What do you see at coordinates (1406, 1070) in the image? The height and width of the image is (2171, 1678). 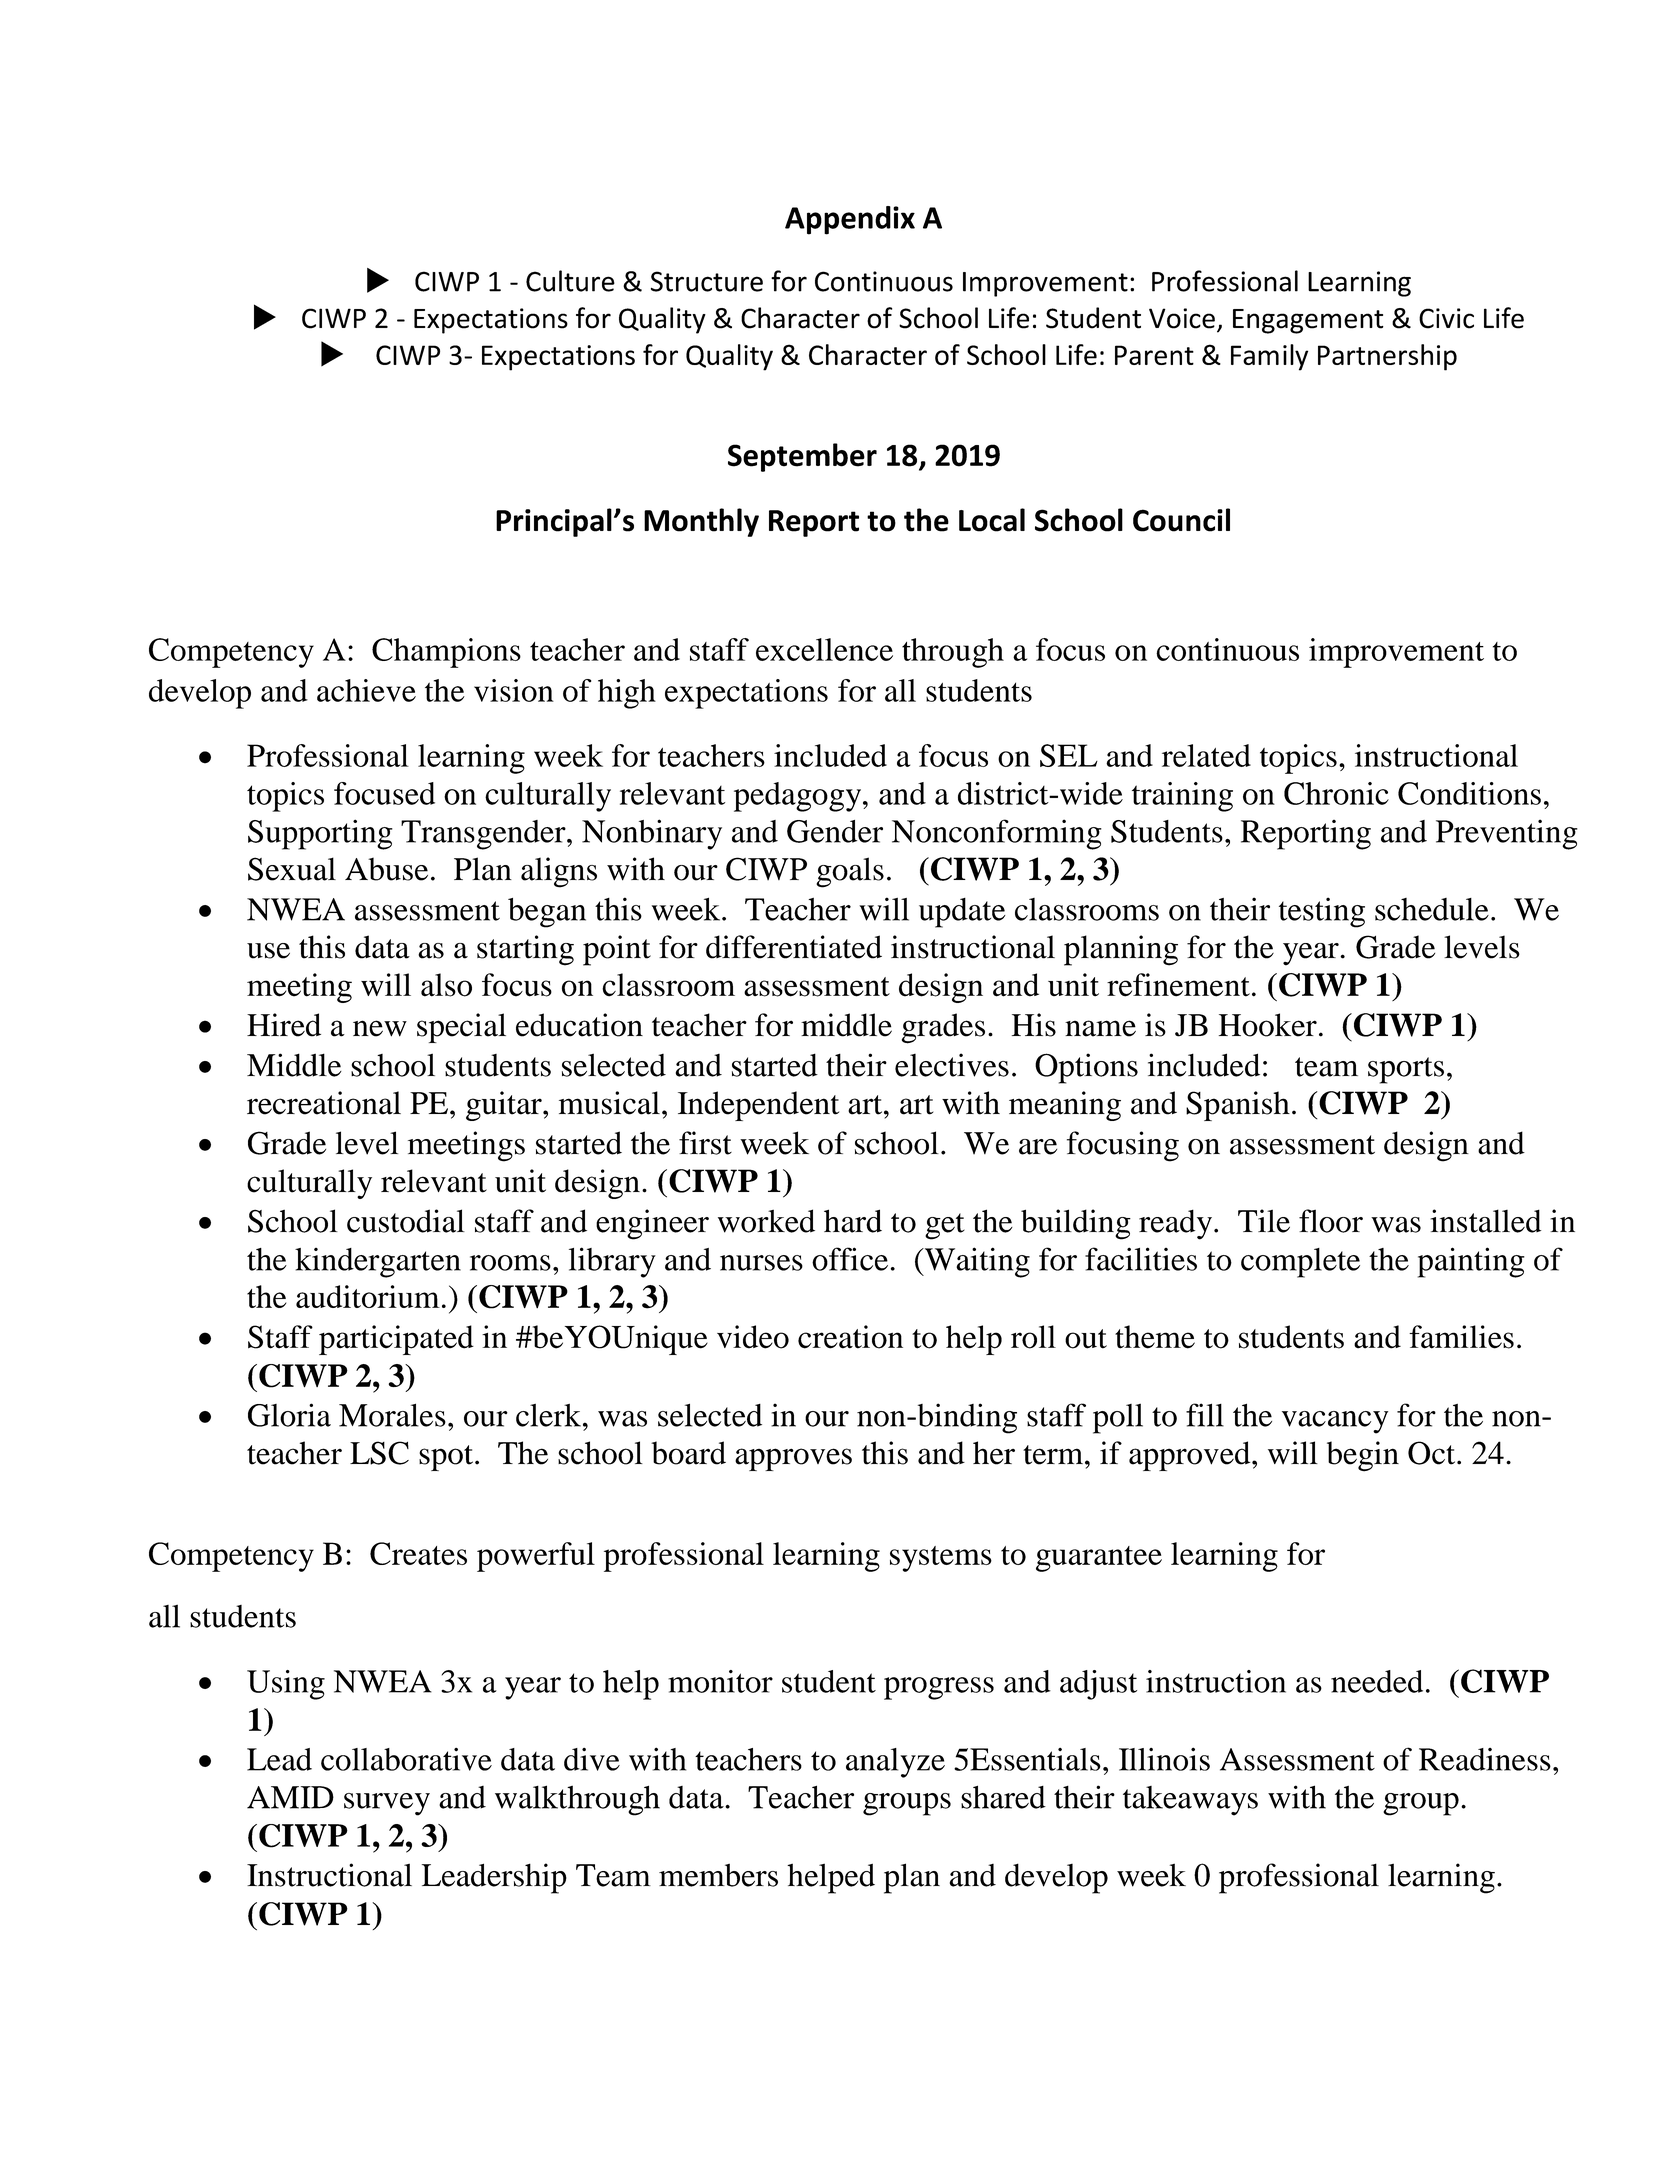 I see `sports` at bounding box center [1406, 1070].
